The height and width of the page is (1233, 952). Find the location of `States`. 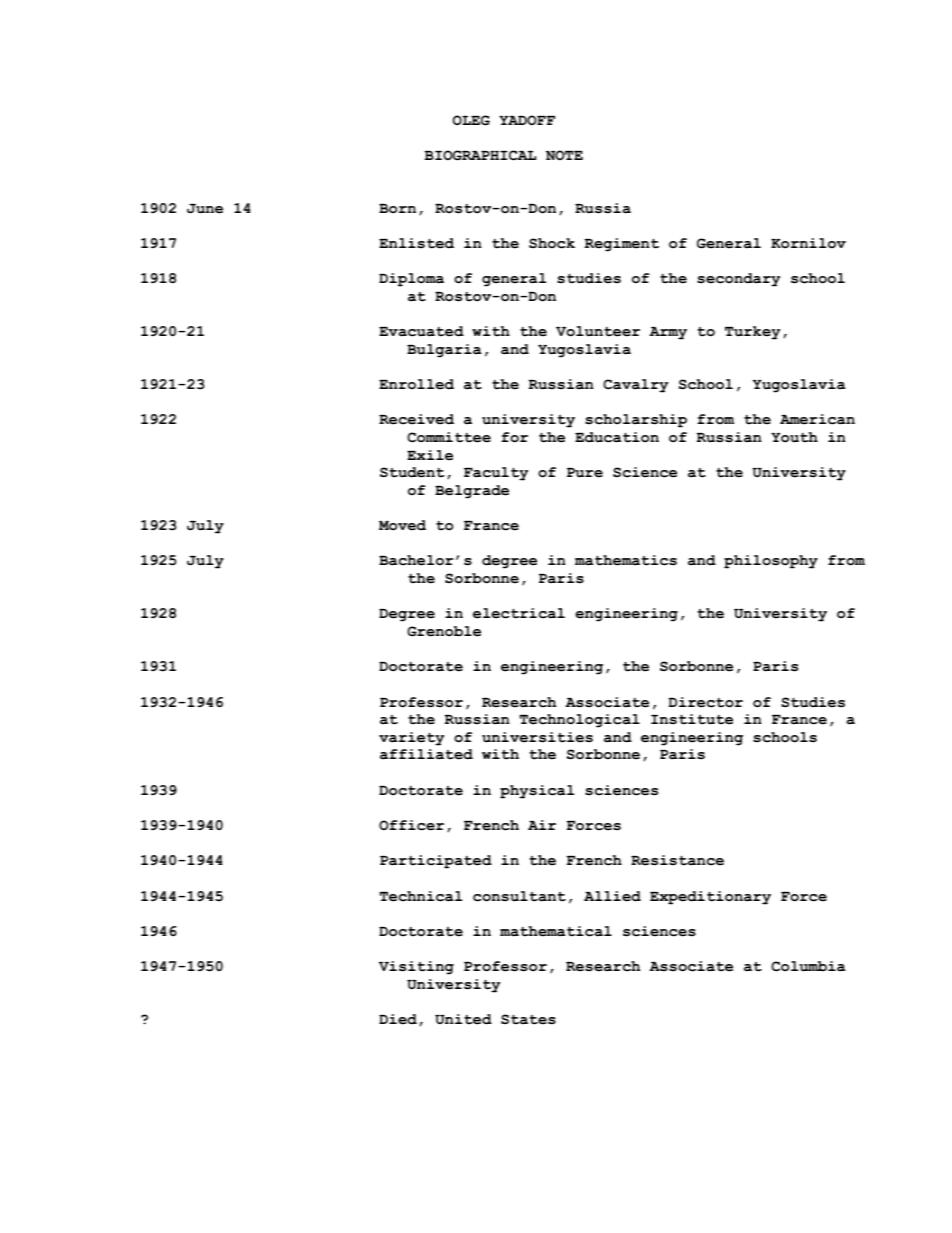

States is located at coordinates (528, 1019).
